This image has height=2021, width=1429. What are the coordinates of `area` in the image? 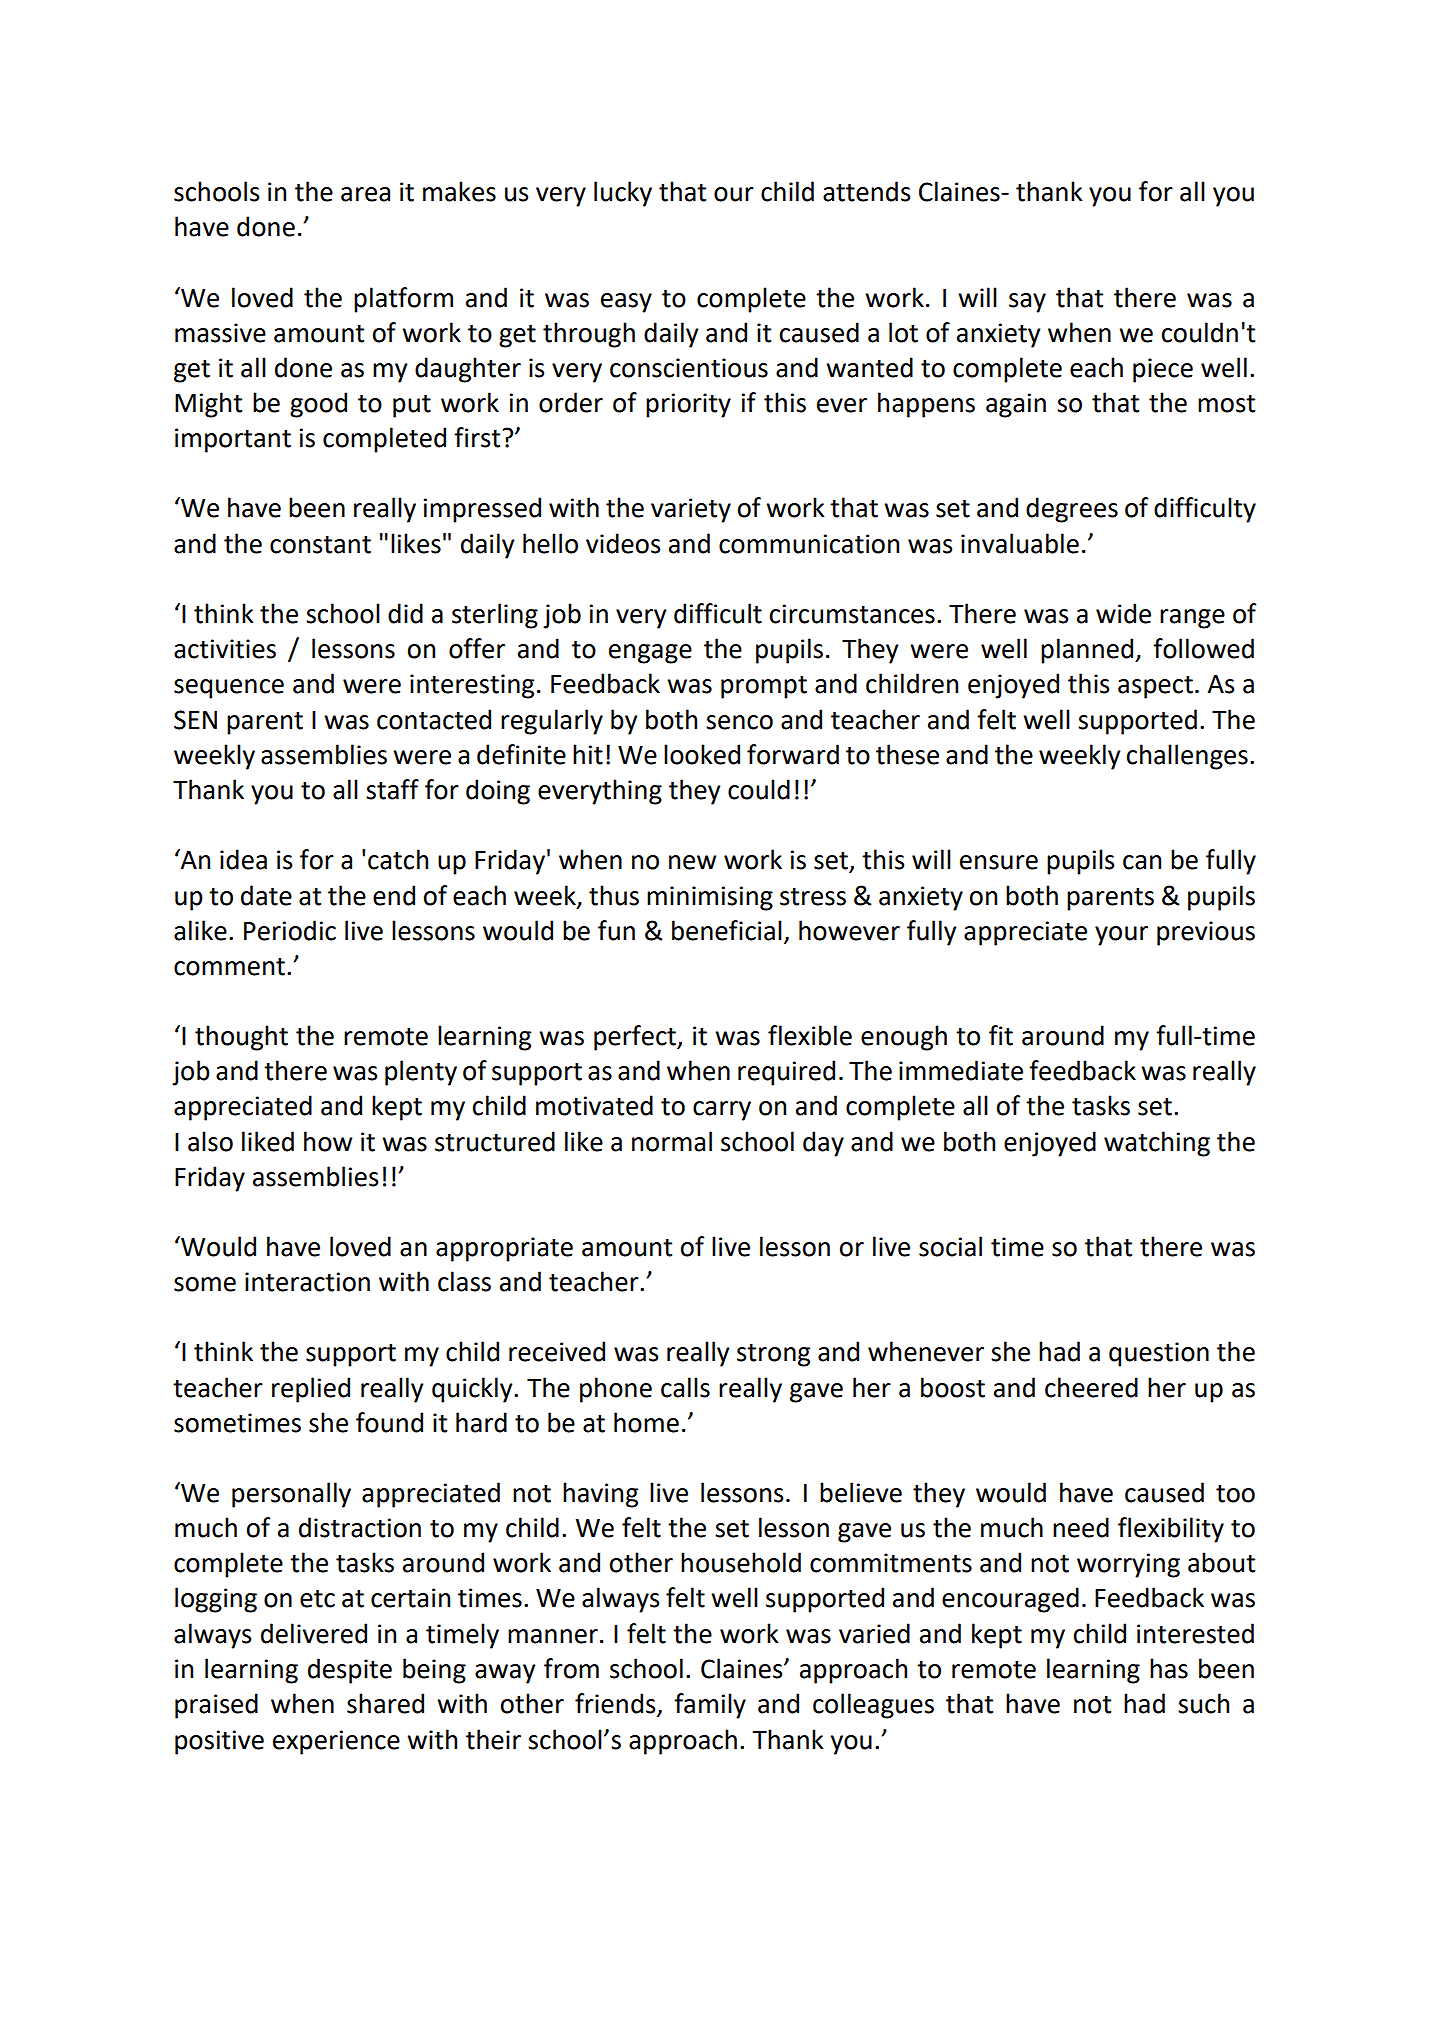 It's located at (365, 194).
